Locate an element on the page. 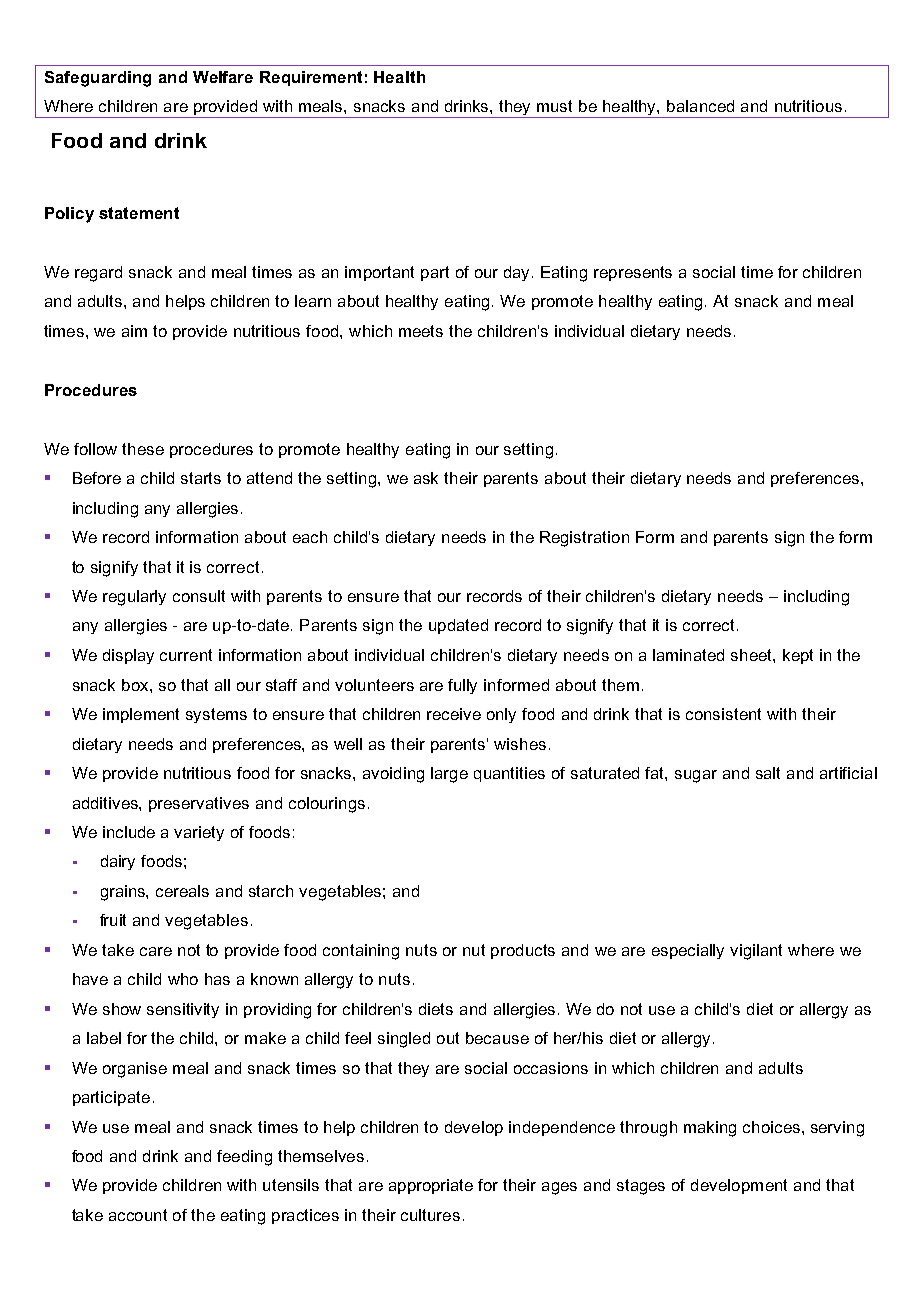  fully is located at coordinates (462, 686).
